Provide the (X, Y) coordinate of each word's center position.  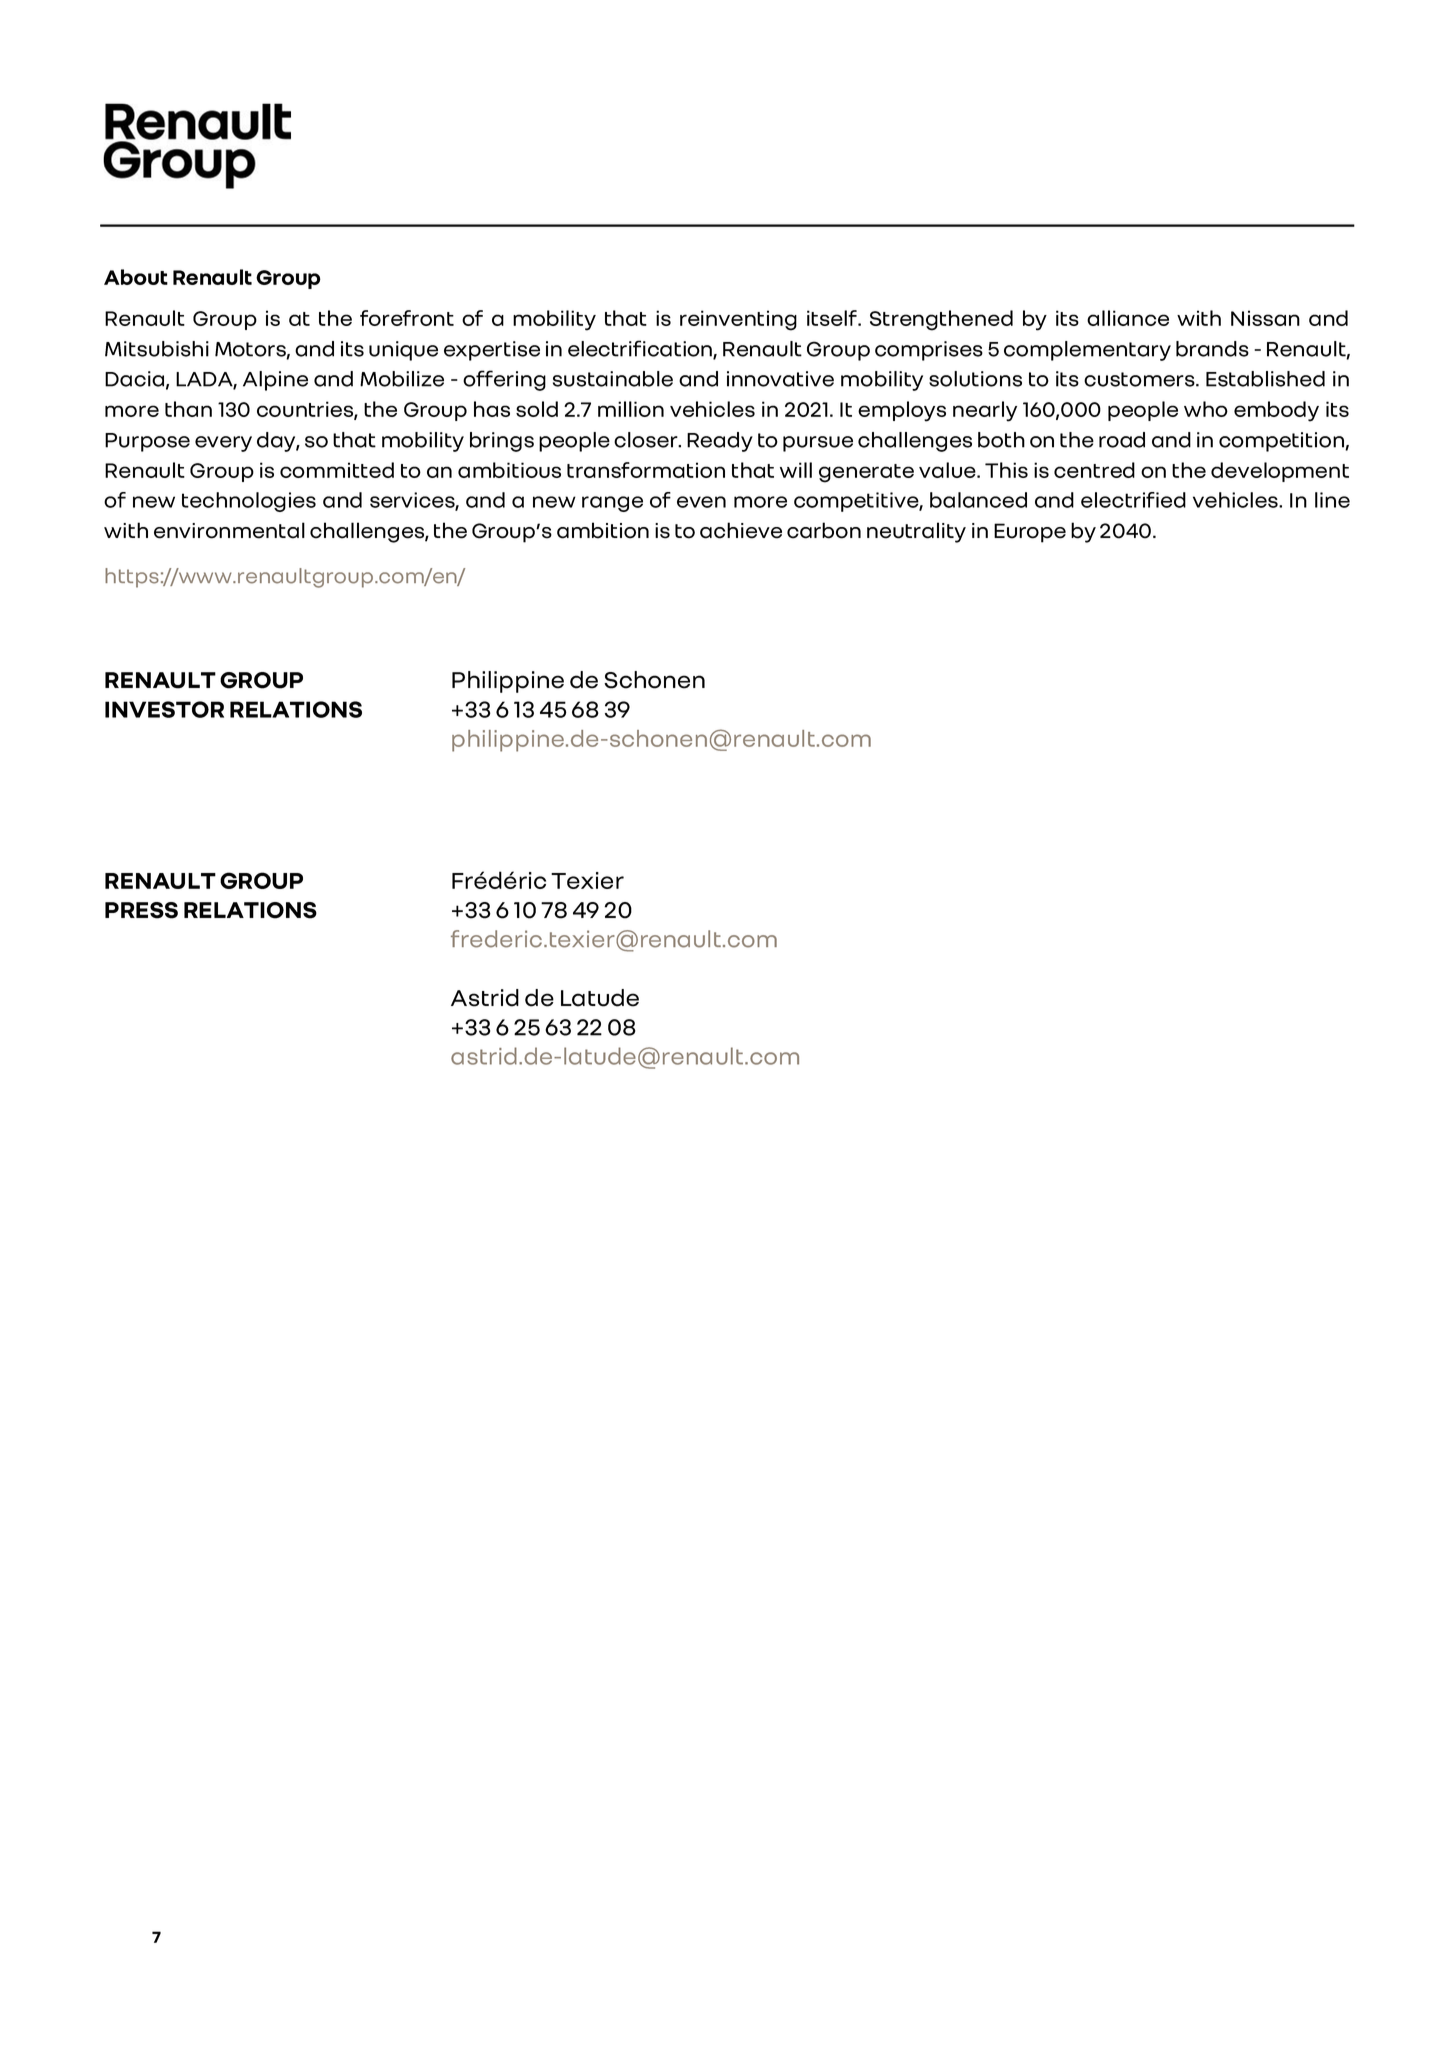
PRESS (141, 910)
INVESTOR (164, 709)
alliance (1128, 318)
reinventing (738, 320)
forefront (407, 318)
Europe (1030, 533)
